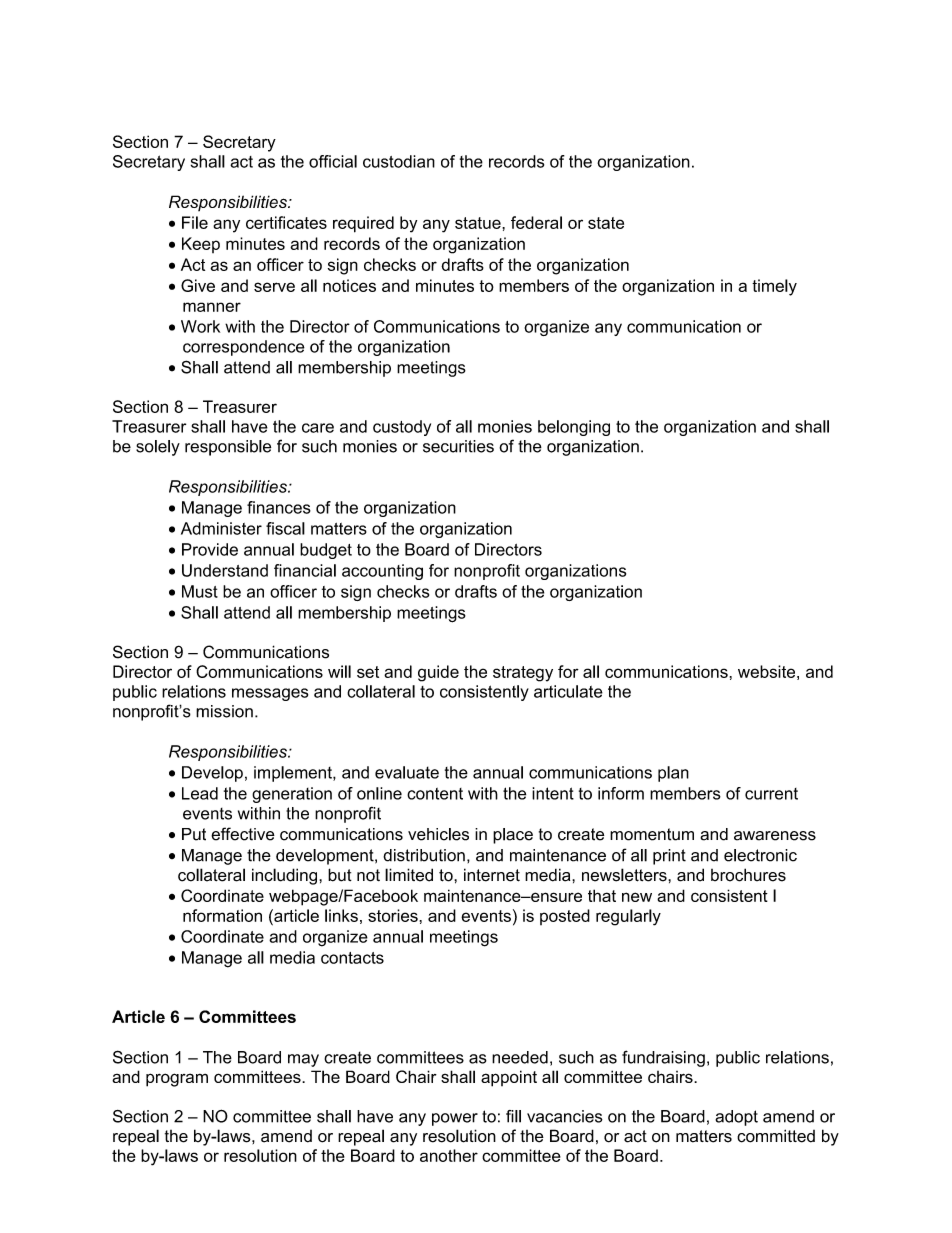 Image resolution: width=952 pixels, height=1233 pixels. What do you see at coordinates (177, 1080) in the screenshot?
I see `program` at bounding box center [177, 1080].
